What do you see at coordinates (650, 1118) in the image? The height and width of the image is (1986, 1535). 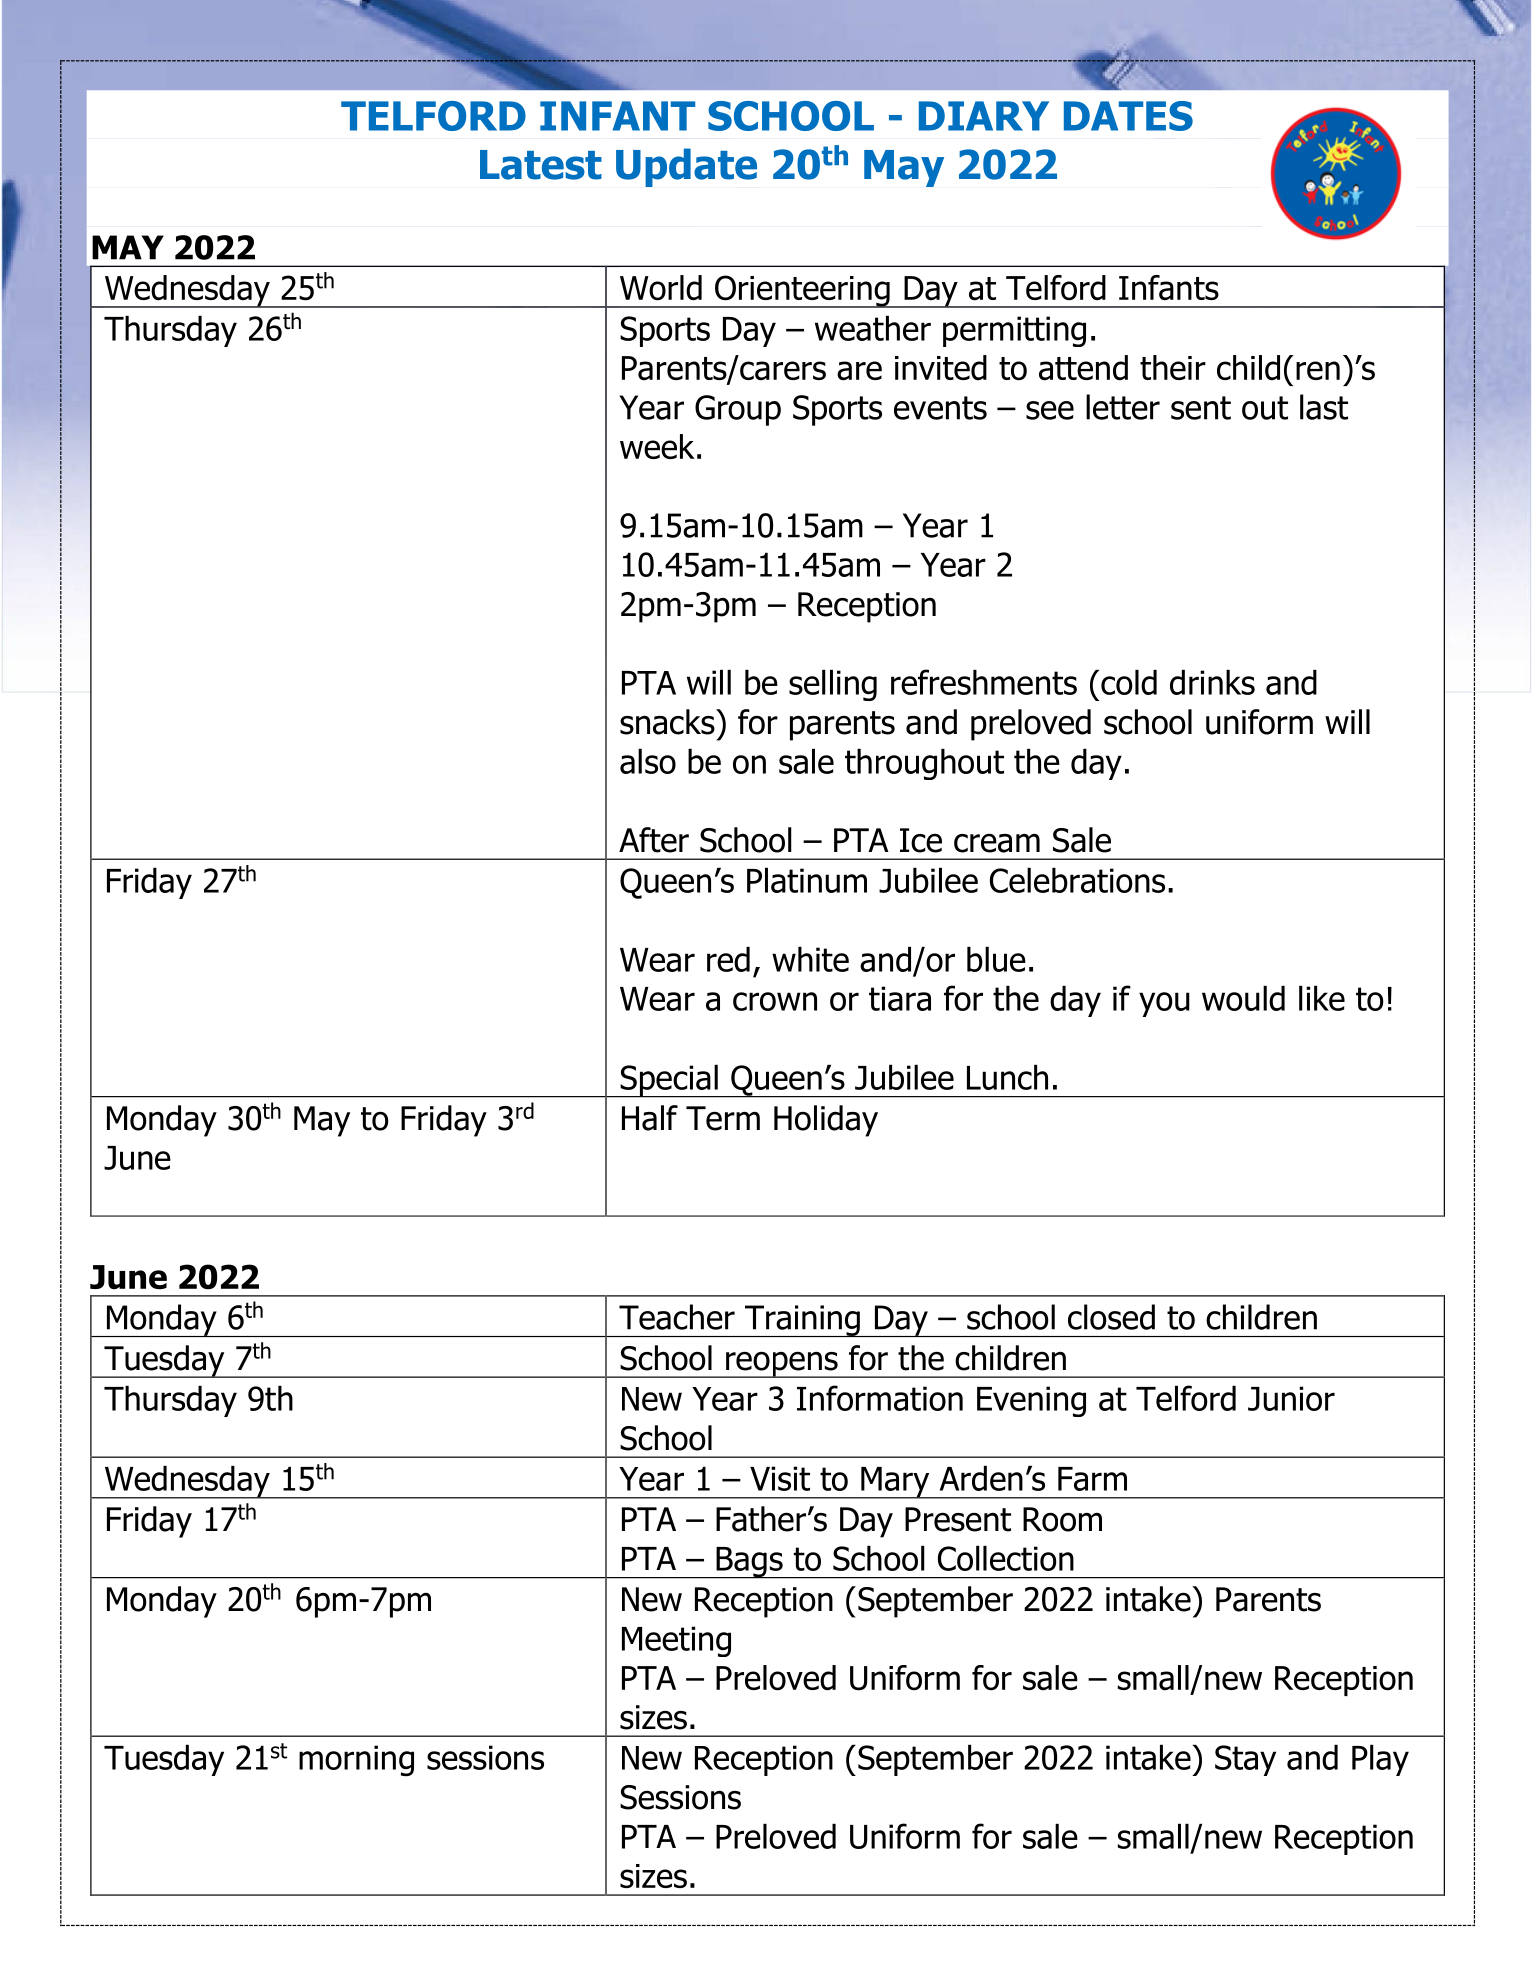 I see `Half` at bounding box center [650, 1118].
